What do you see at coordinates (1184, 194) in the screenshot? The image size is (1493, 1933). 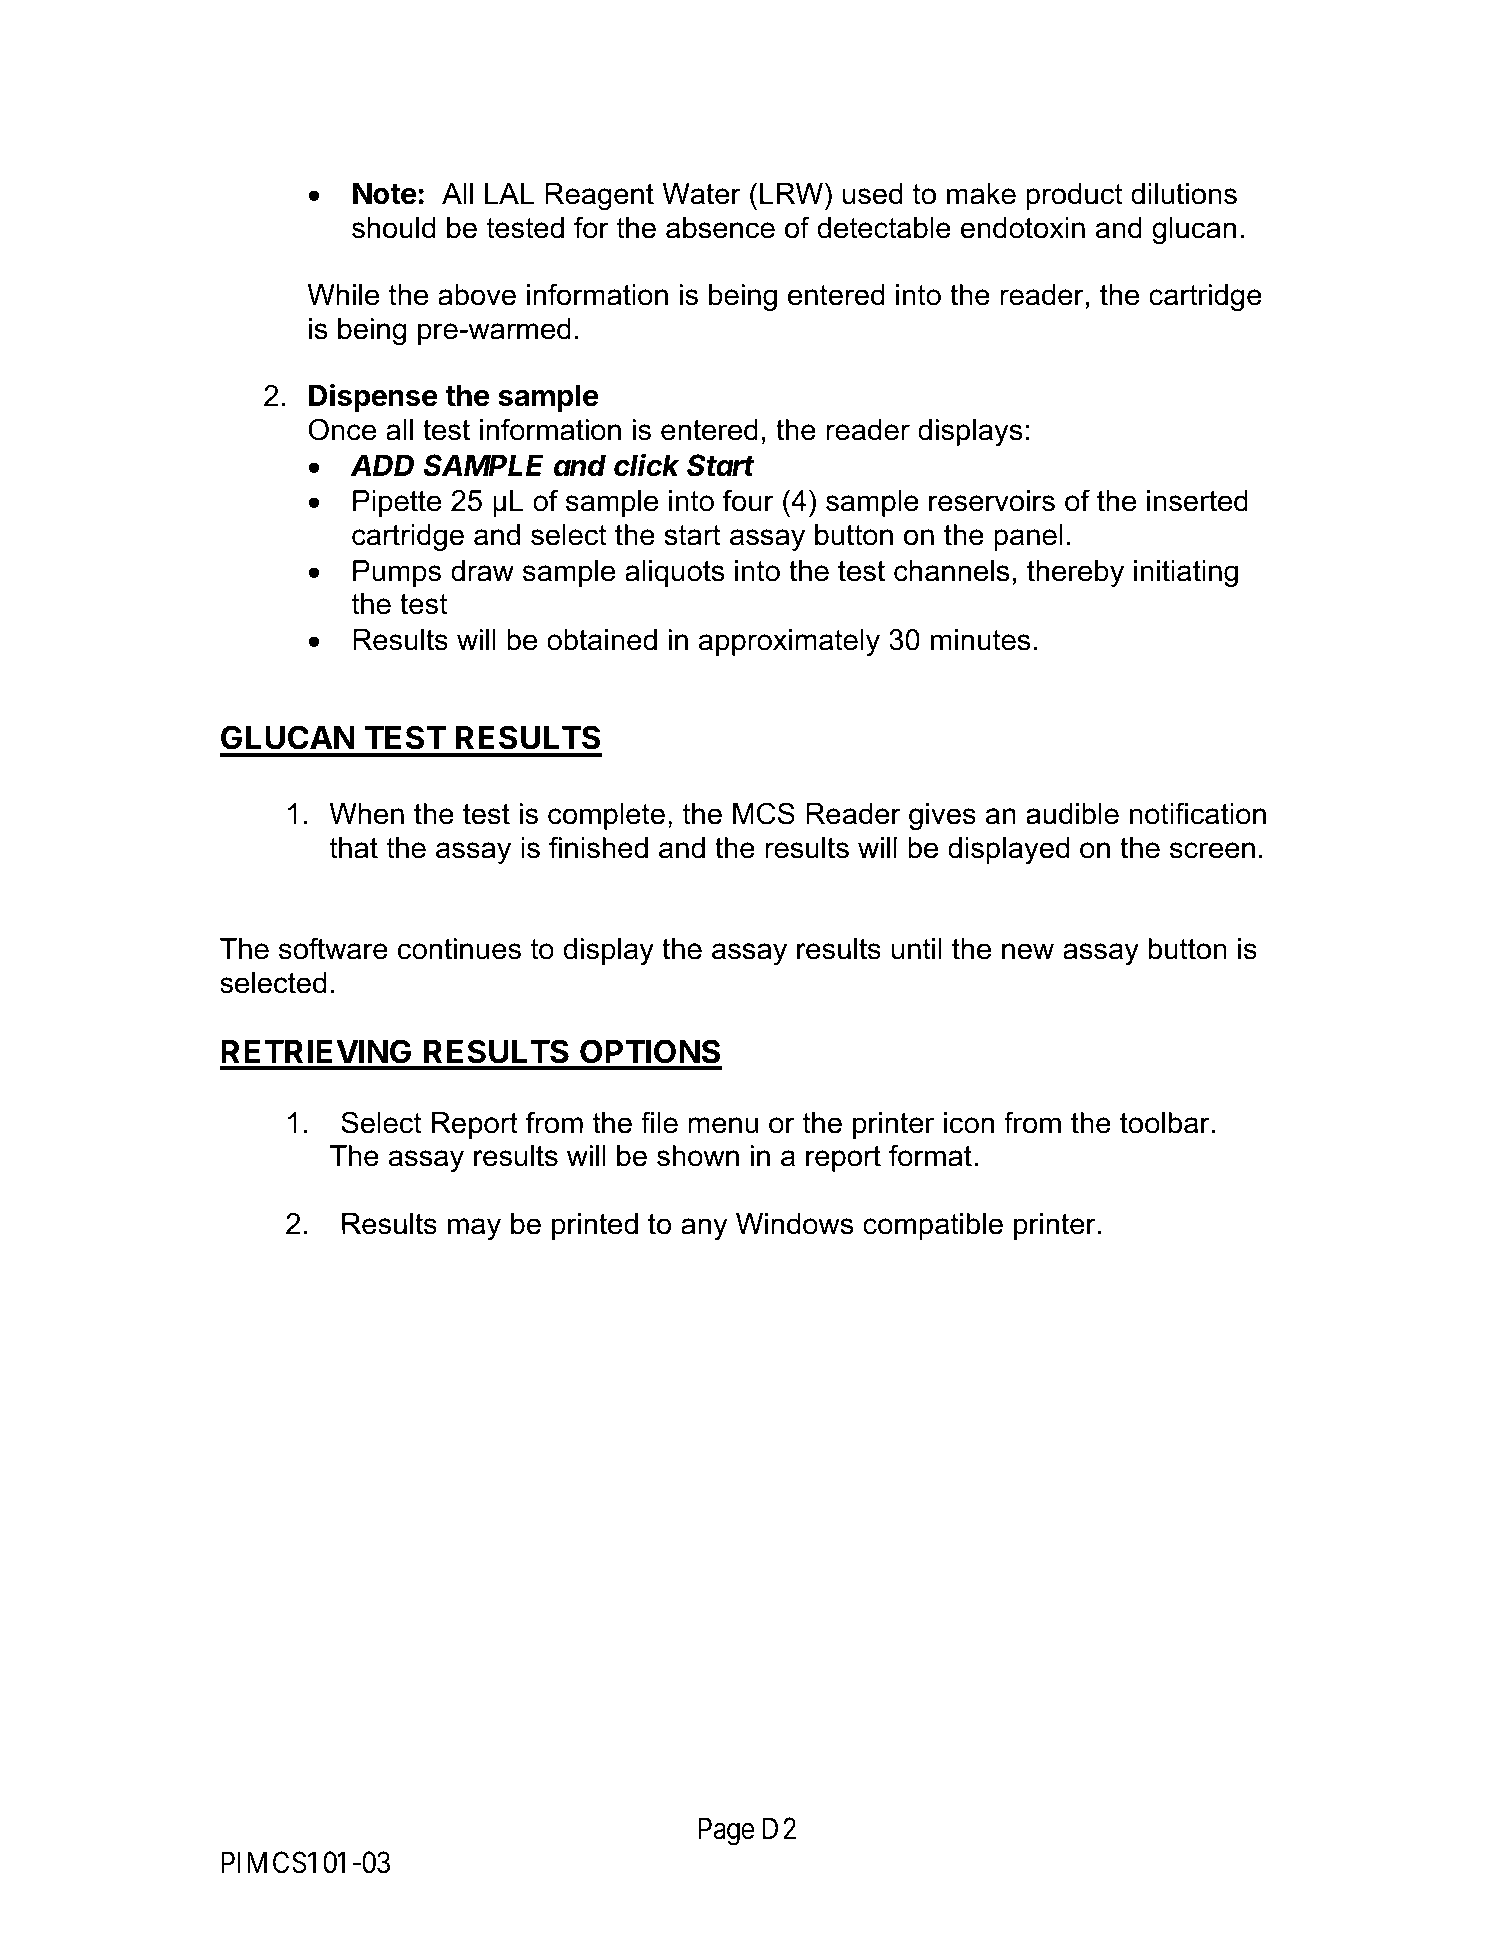 I see `dilutions` at bounding box center [1184, 194].
